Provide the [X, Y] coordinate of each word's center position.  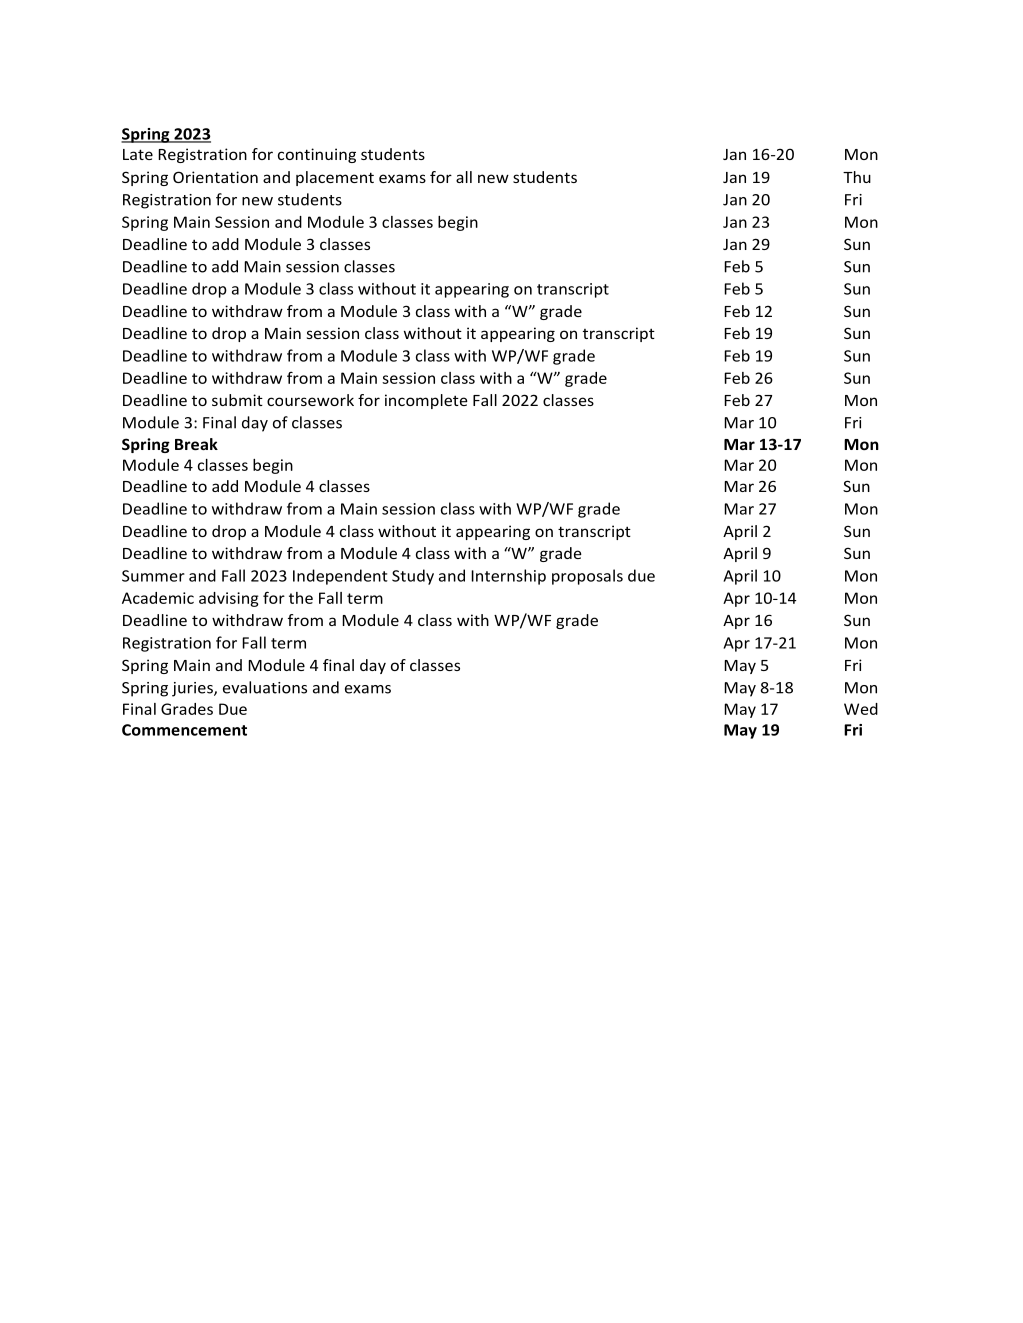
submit [237, 400]
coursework [310, 400]
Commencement [184, 730]
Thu [857, 177]
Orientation [215, 177]
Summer [153, 576]
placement [335, 178]
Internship [508, 577]
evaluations [265, 687]
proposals [587, 577]
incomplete [426, 401]
